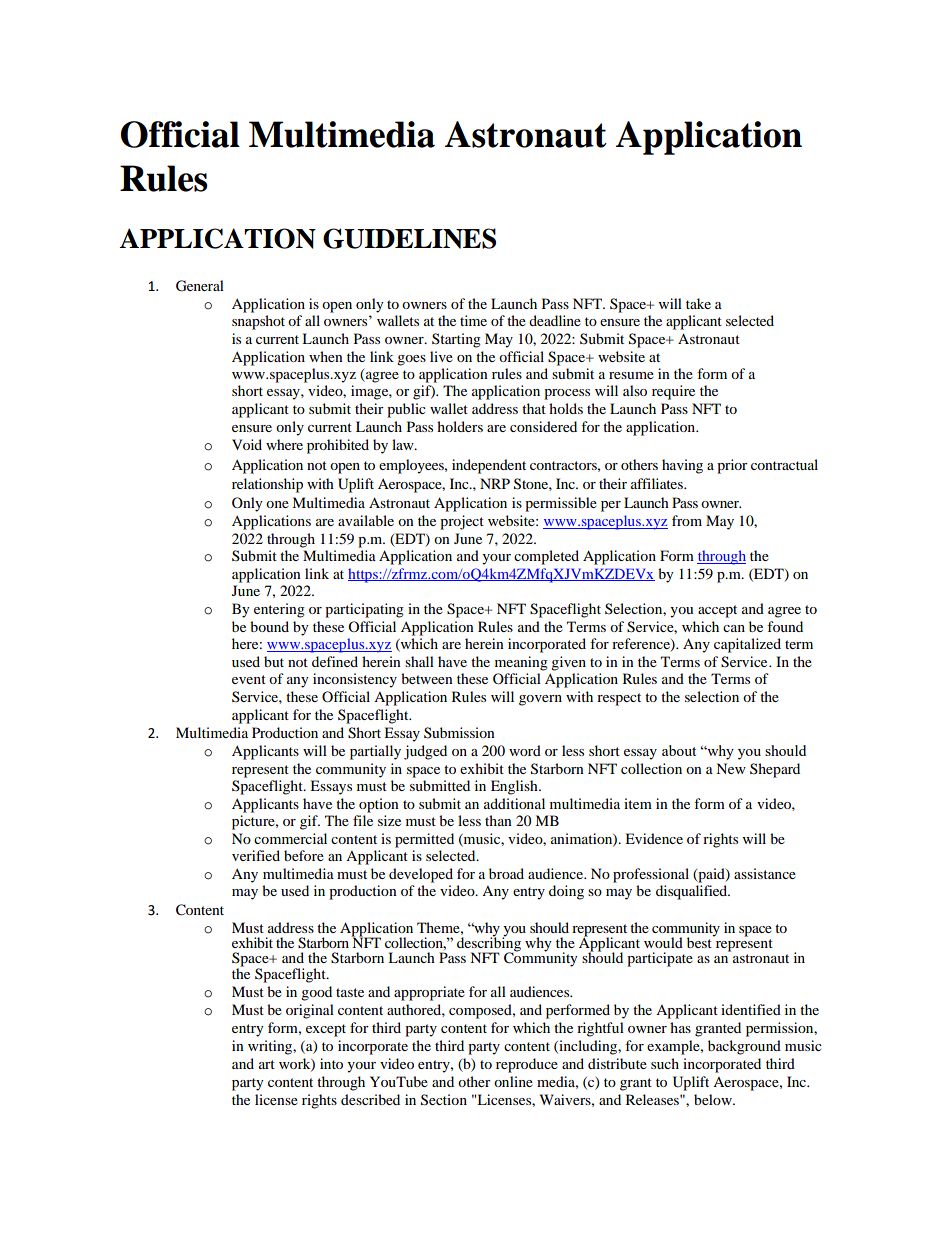 This screenshot has width=952, height=1233. I want to click on capitalized, so click(747, 645).
